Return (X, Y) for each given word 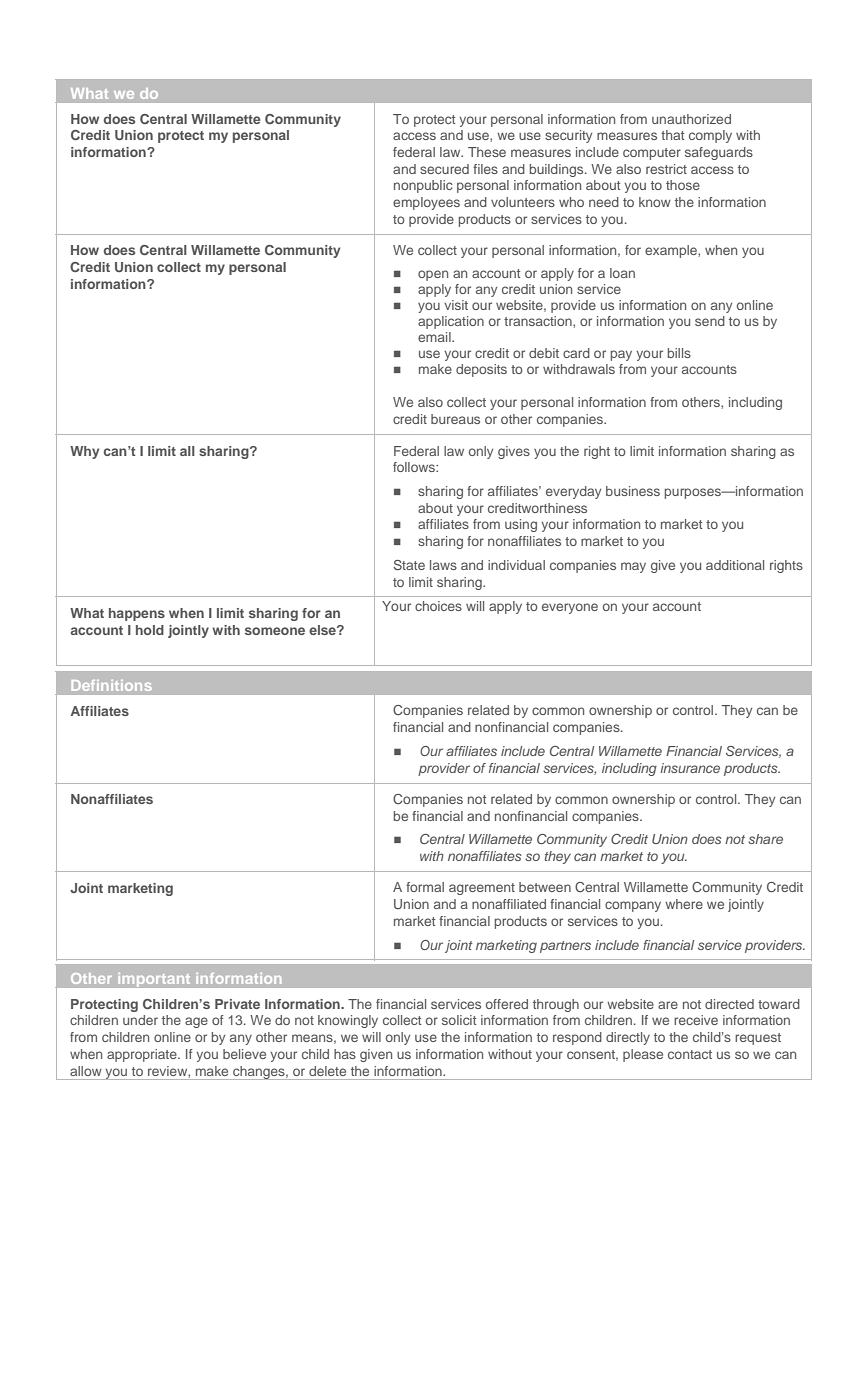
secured (444, 169)
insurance (690, 768)
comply (710, 136)
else (323, 630)
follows (415, 467)
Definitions (112, 685)
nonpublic (423, 186)
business (633, 491)
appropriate (143, 1055)
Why (84, 452)
